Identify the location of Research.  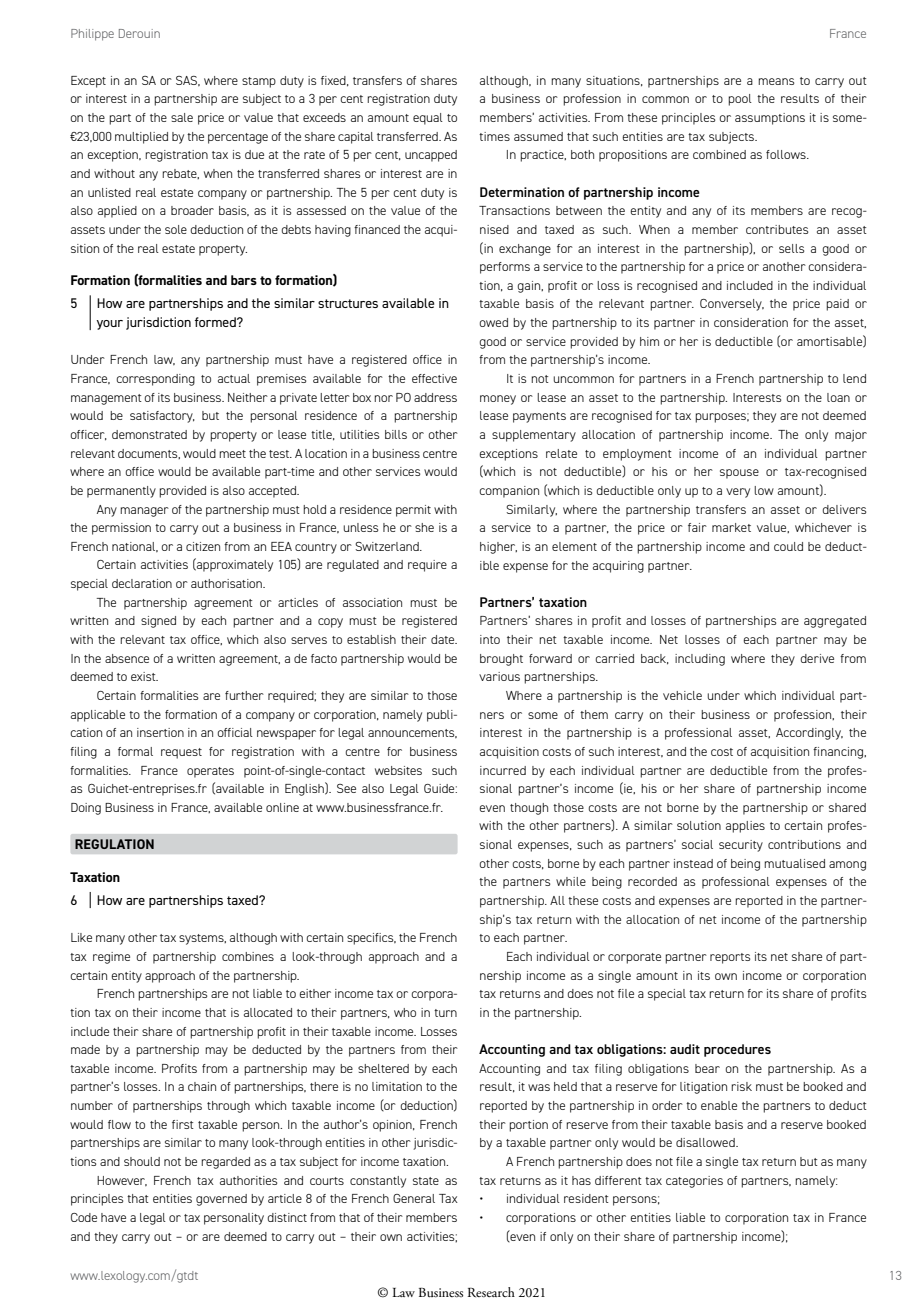
(491, 1292).
